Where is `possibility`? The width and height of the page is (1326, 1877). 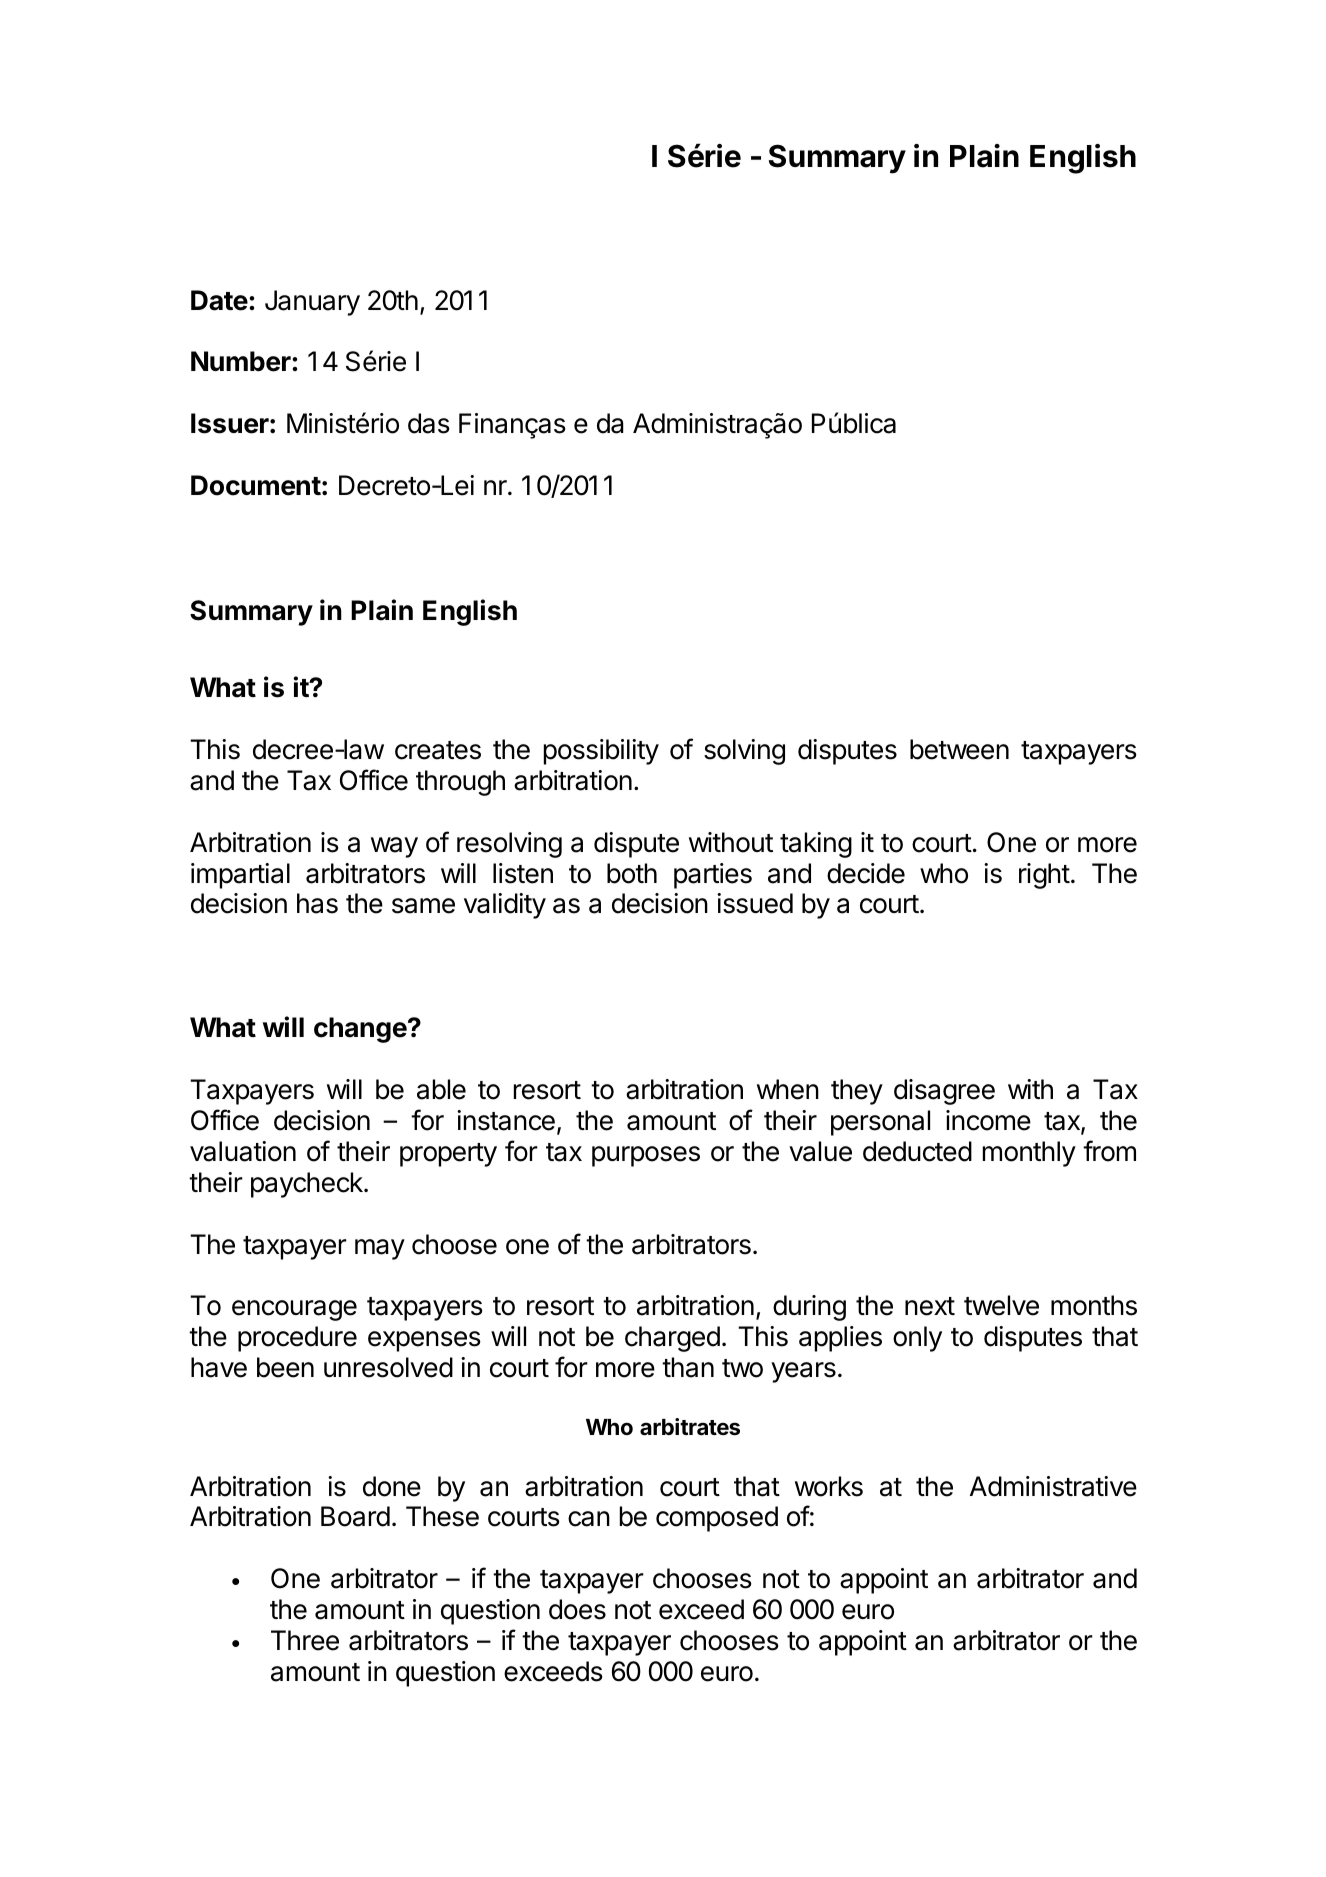
possibility is located at coordinates (601, 752).
